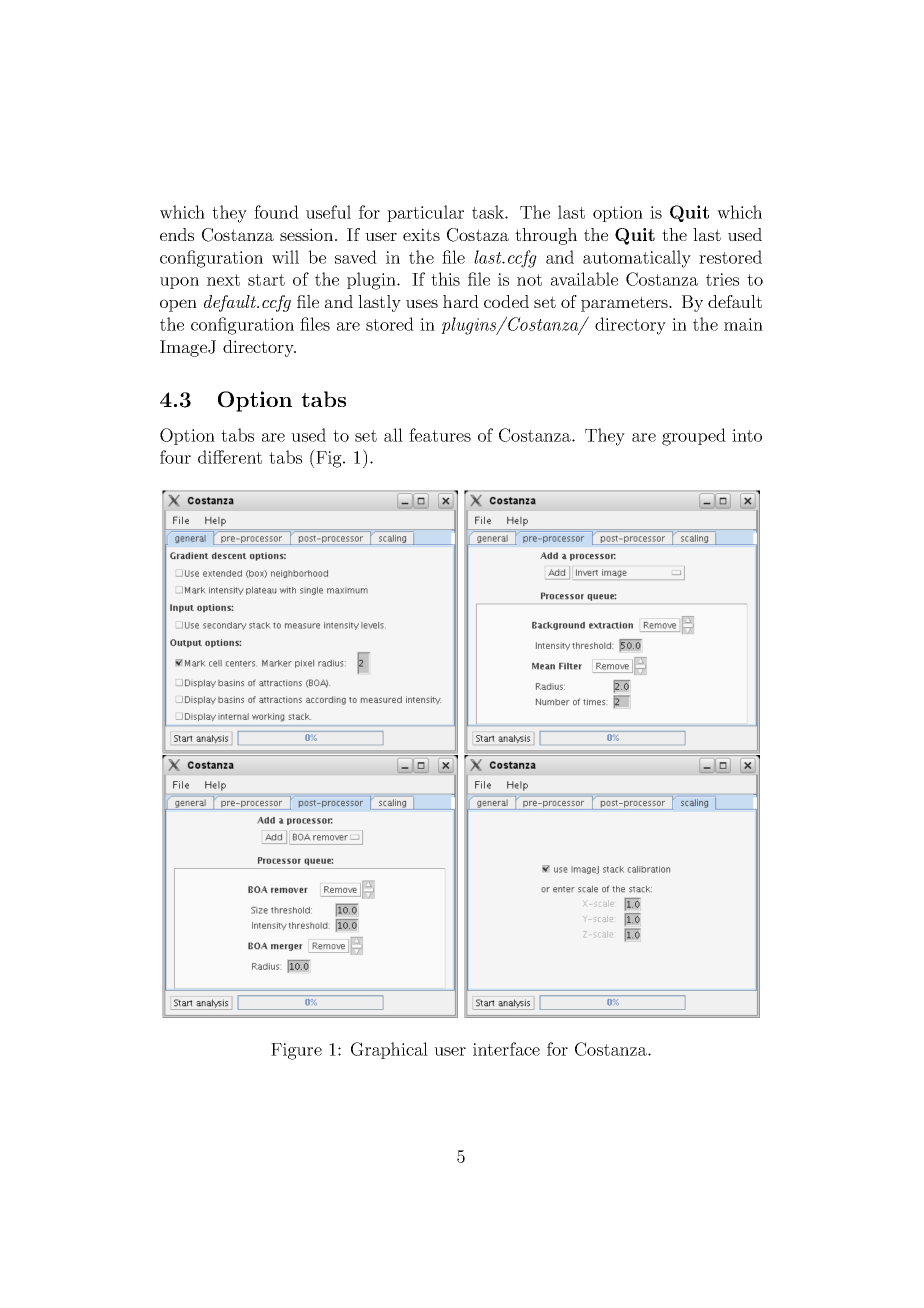 The height and width of the screenshot is (1308, 924). Describe the element at coordinates (461, 301) in the screenshot. I see `hard` at that location.
